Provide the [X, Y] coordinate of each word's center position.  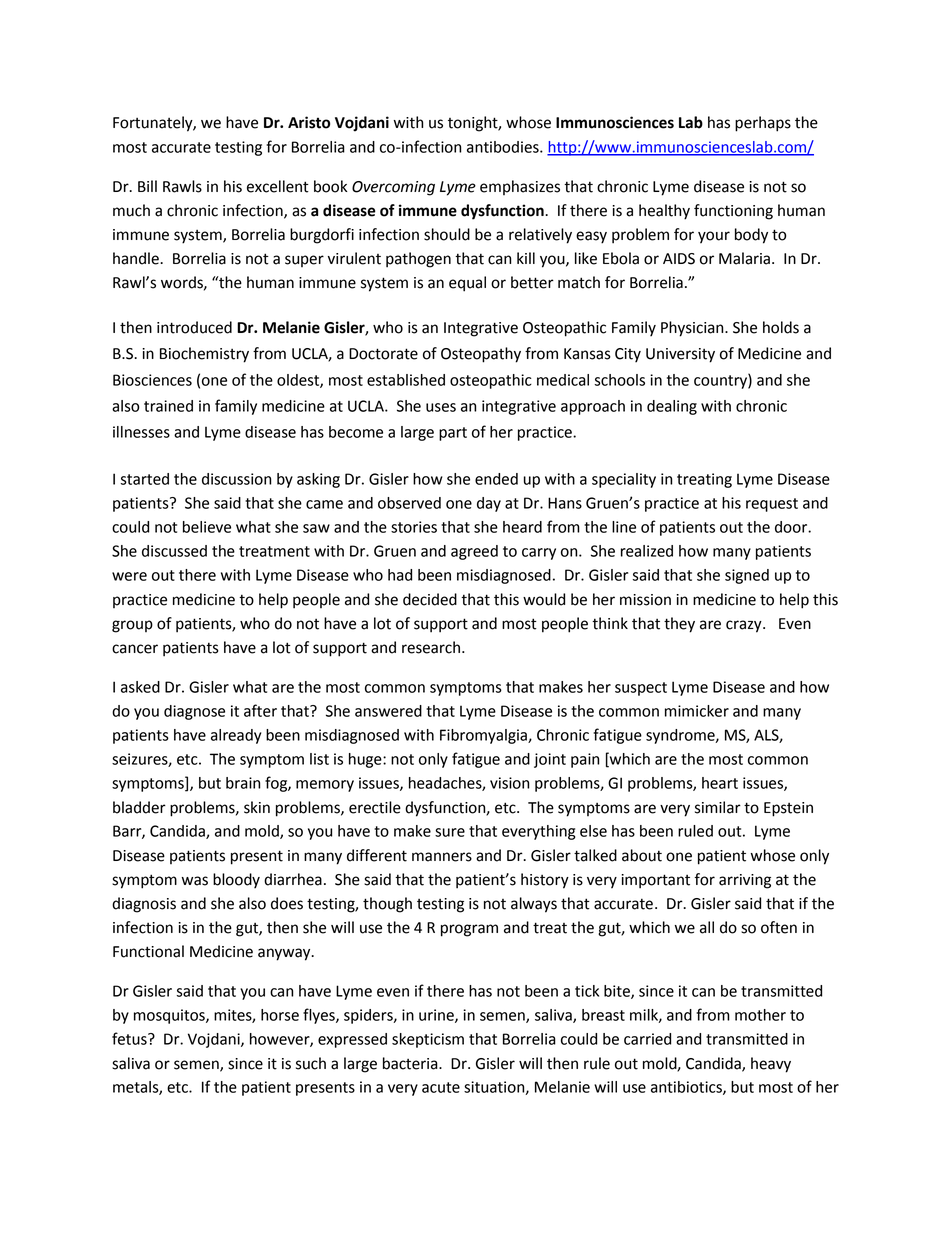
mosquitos [170, 1016]
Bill [147, 186]
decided [430, 599]
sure [450, 832]
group [132, 626]
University [680, 355]
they [679, 625]
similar [718, 807]
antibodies [504, 147]
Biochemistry [204, 355]
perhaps [763, 124]
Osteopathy [481, 355]
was [195, 881]
